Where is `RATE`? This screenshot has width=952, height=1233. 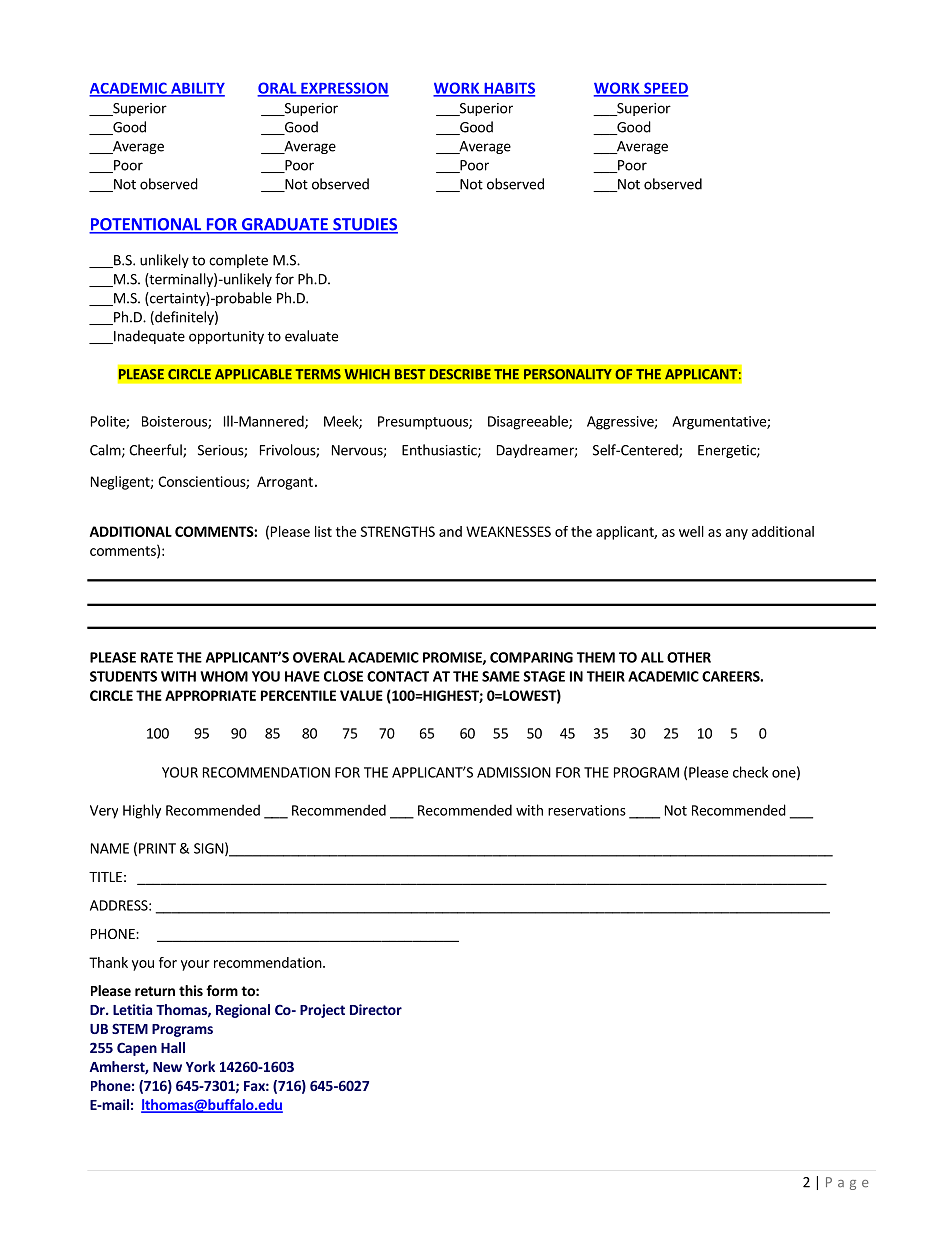
RATE is located at coordinates (157, 657).
